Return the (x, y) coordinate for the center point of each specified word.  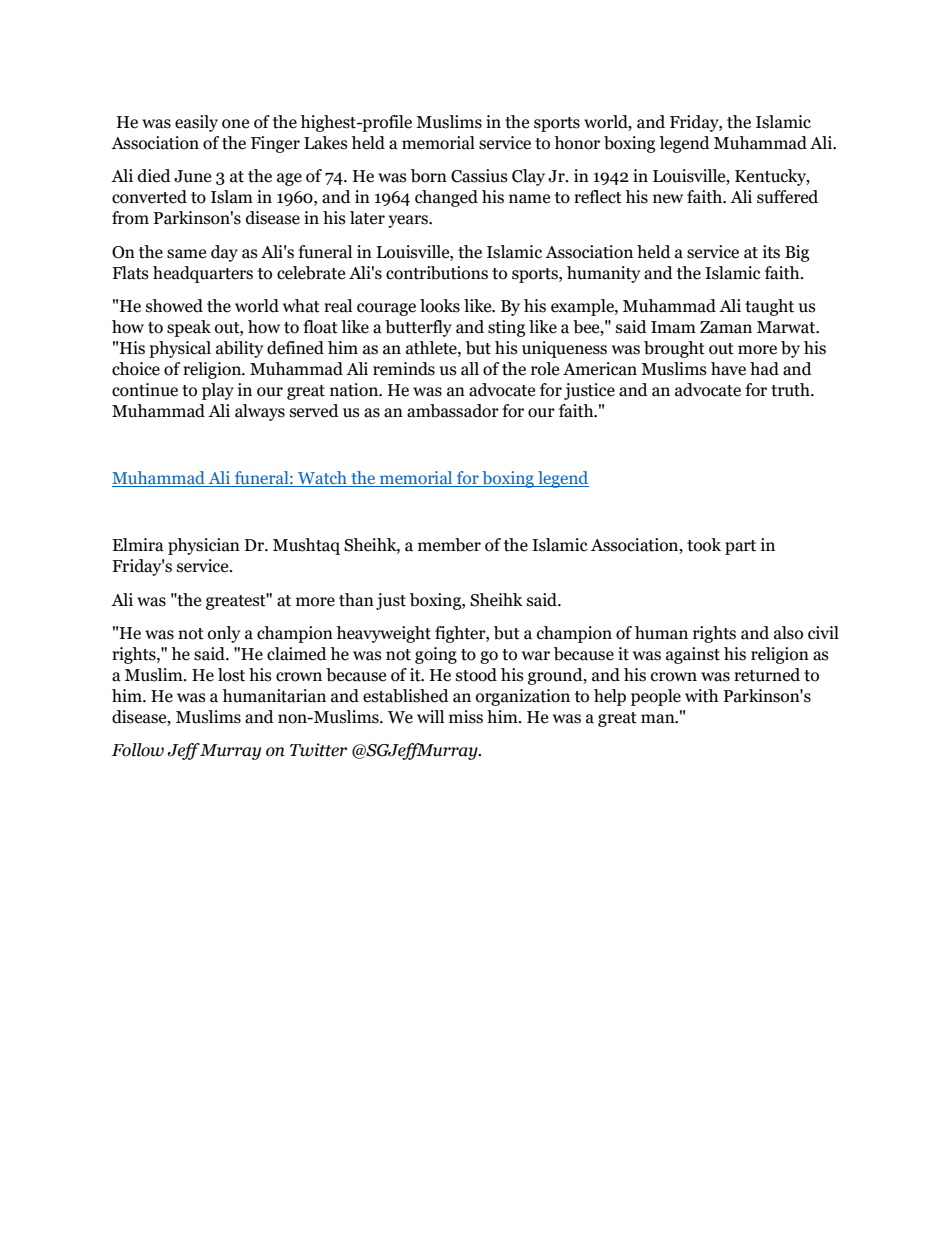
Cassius (479, 176)
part (740, 547)
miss (466, 717)
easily (196, 123)
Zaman (726, 327)
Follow (138, 750)
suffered (787, 197)
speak (189, 328)
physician (204, 546)
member (449, 545)
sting (506, 328)
